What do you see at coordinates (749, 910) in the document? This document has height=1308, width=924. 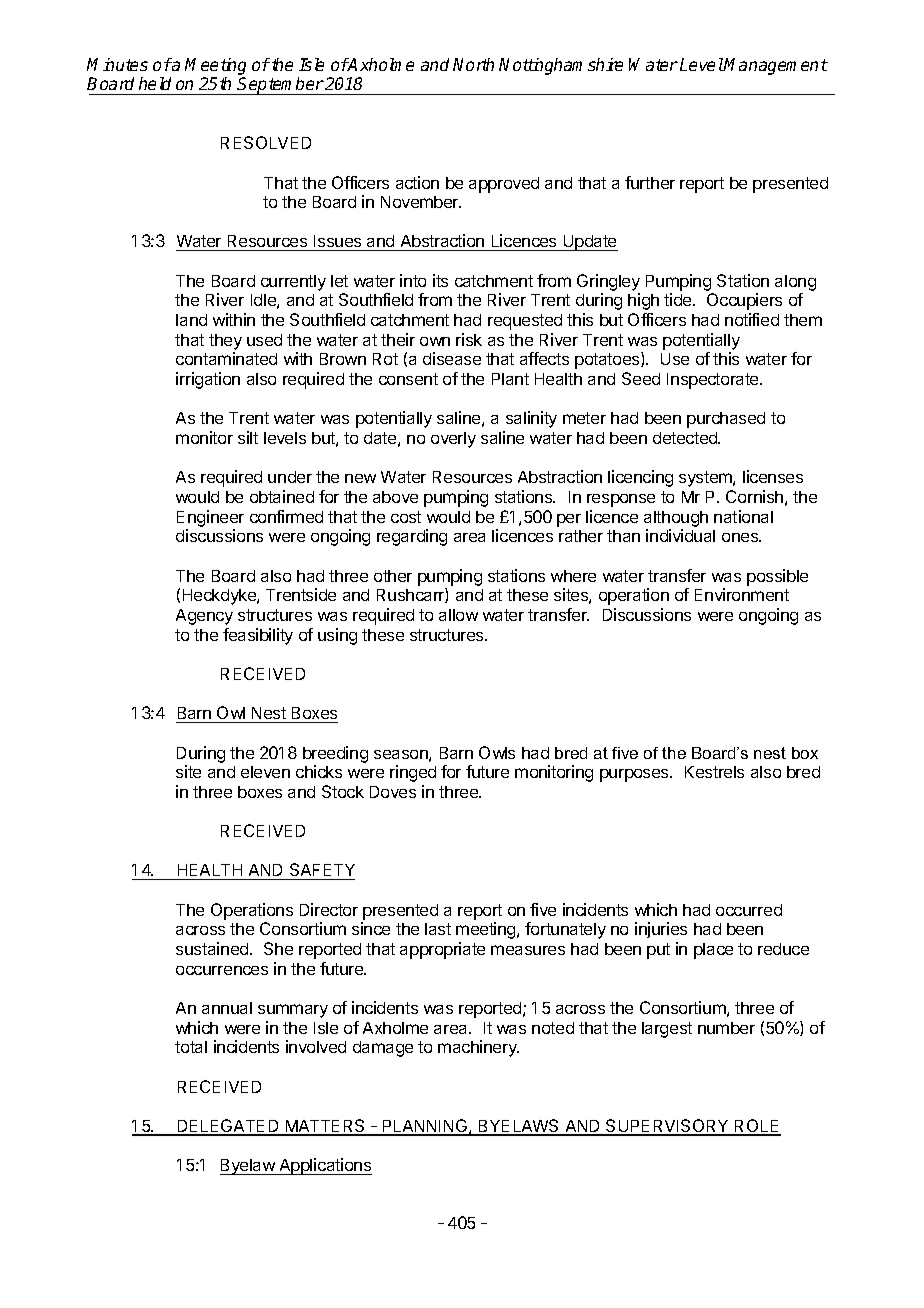 I see `occurred` at bounding box center [749, 910].
